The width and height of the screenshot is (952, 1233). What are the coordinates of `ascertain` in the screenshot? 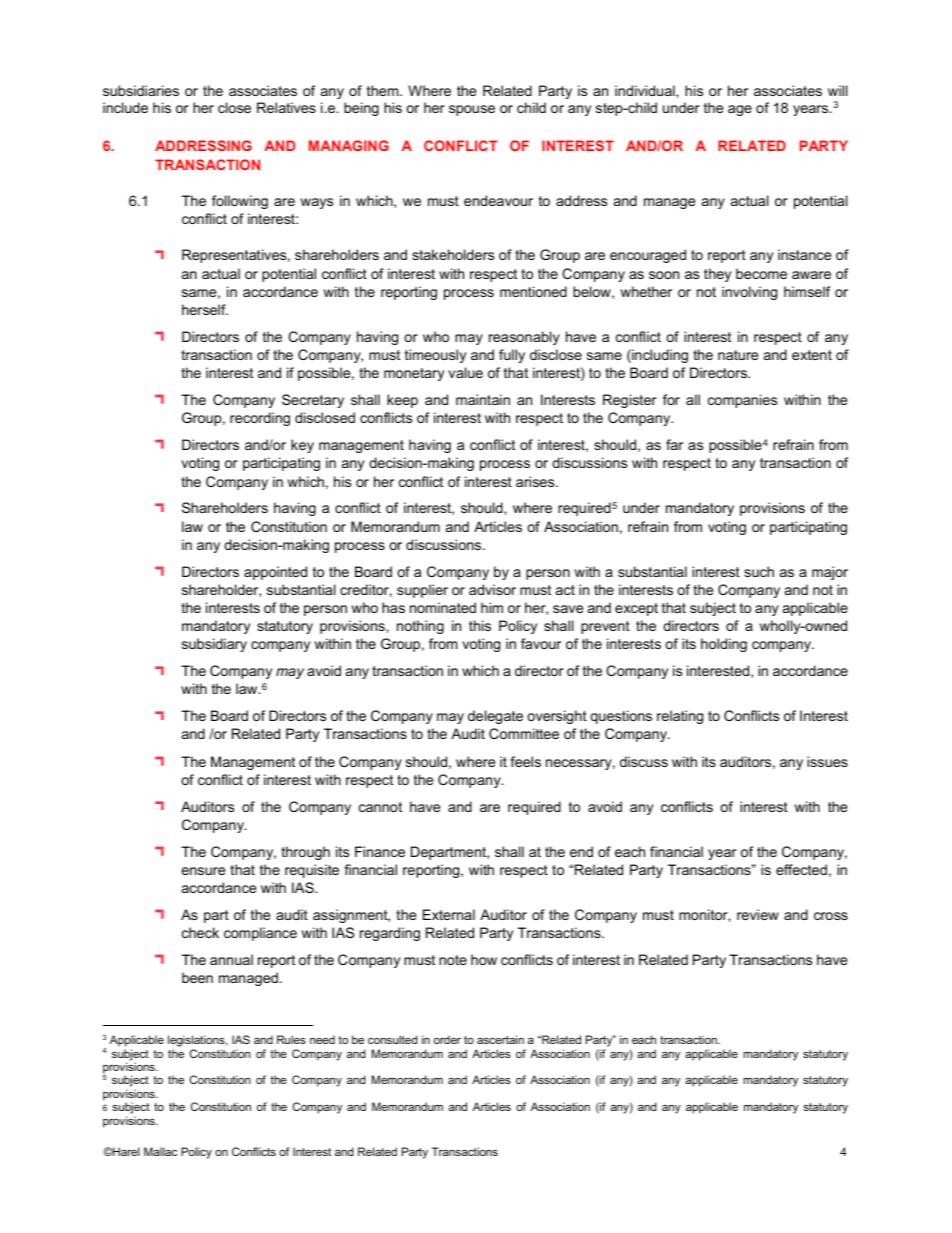 It's located at (500, 1039).
